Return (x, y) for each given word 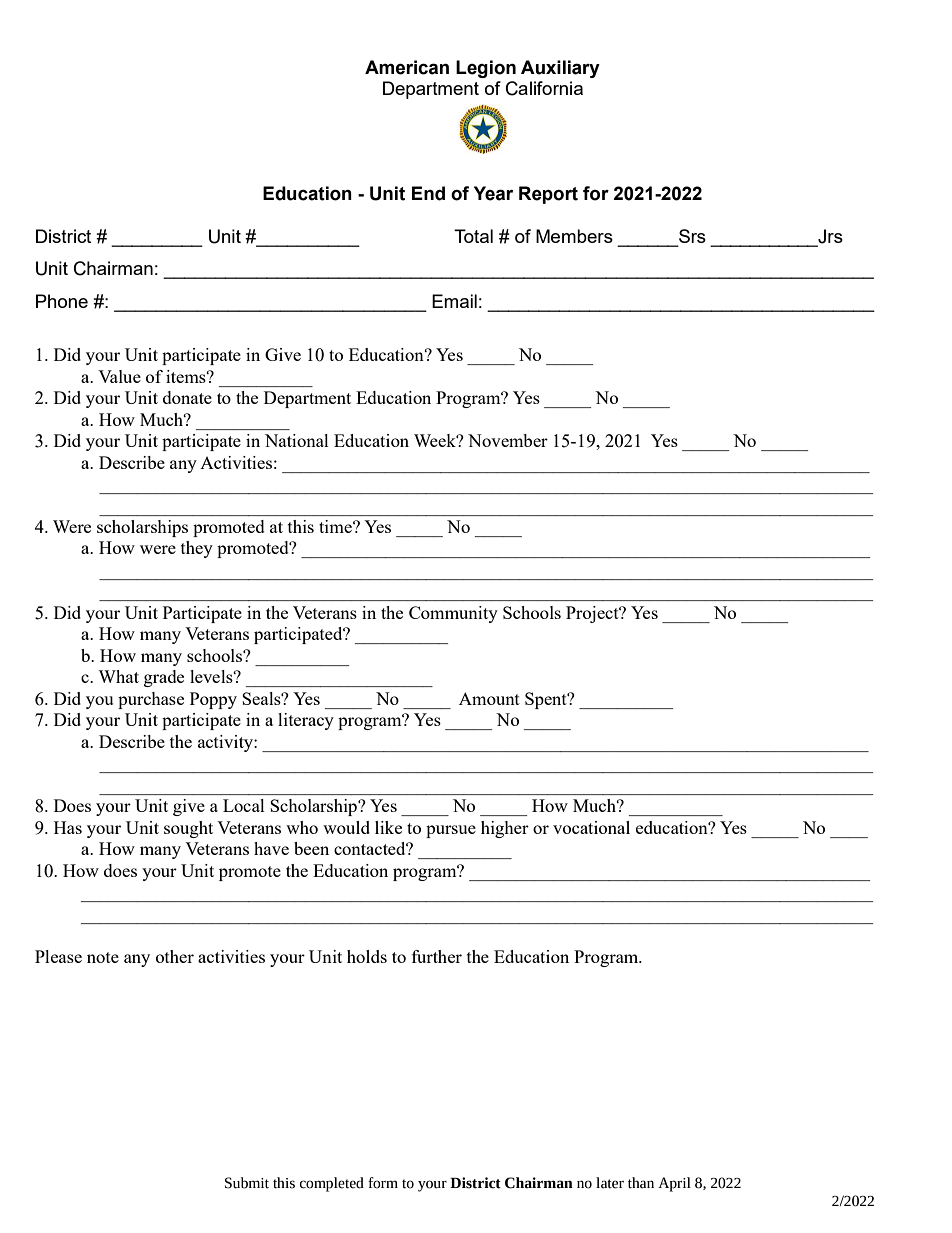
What (118, 676)
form (383, 1183)
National (297, 440)
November (508, 440)
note (103, 957)
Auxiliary (560, 69)
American (407, 67)
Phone (62, 301)
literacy (306, 721)
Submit (247, 1183)
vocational (591, 827)
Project (593, 614)
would (346, 827)
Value (119, 376)
